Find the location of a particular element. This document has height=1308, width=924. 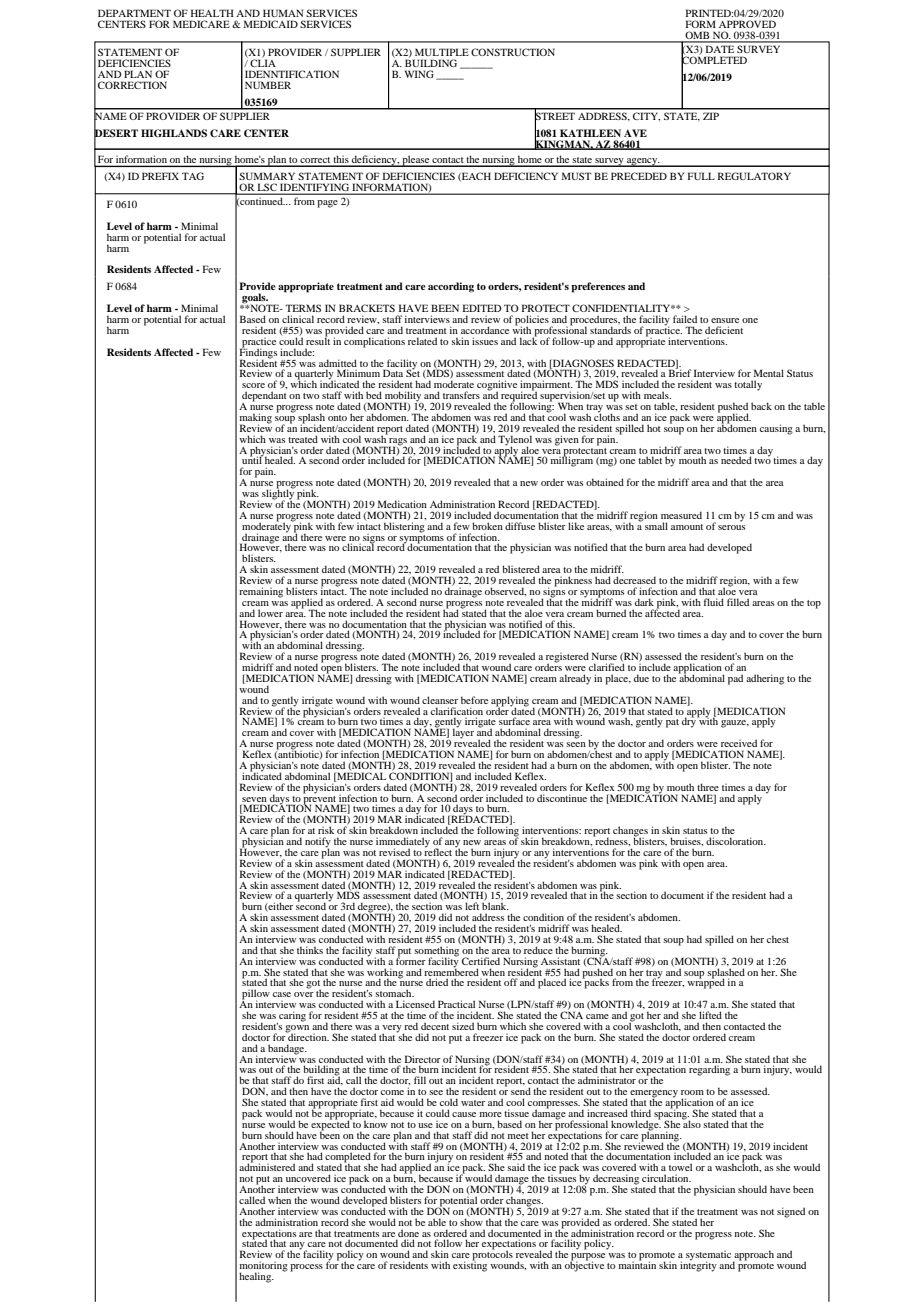

REGULATORY is located at coordinates (754, 176).
